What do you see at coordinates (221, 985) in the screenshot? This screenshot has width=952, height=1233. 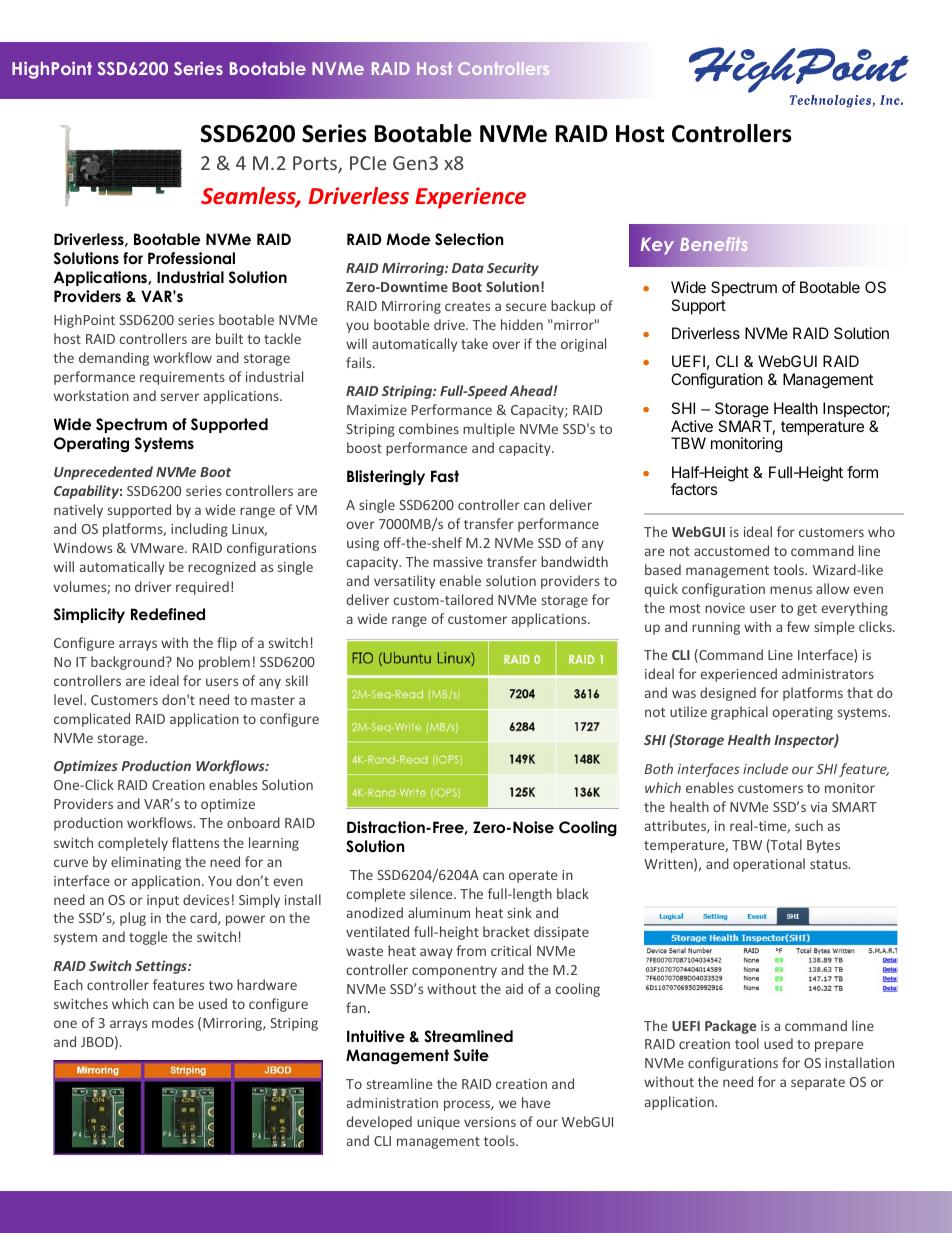 I see `two` at bounding box center [221, 985].
